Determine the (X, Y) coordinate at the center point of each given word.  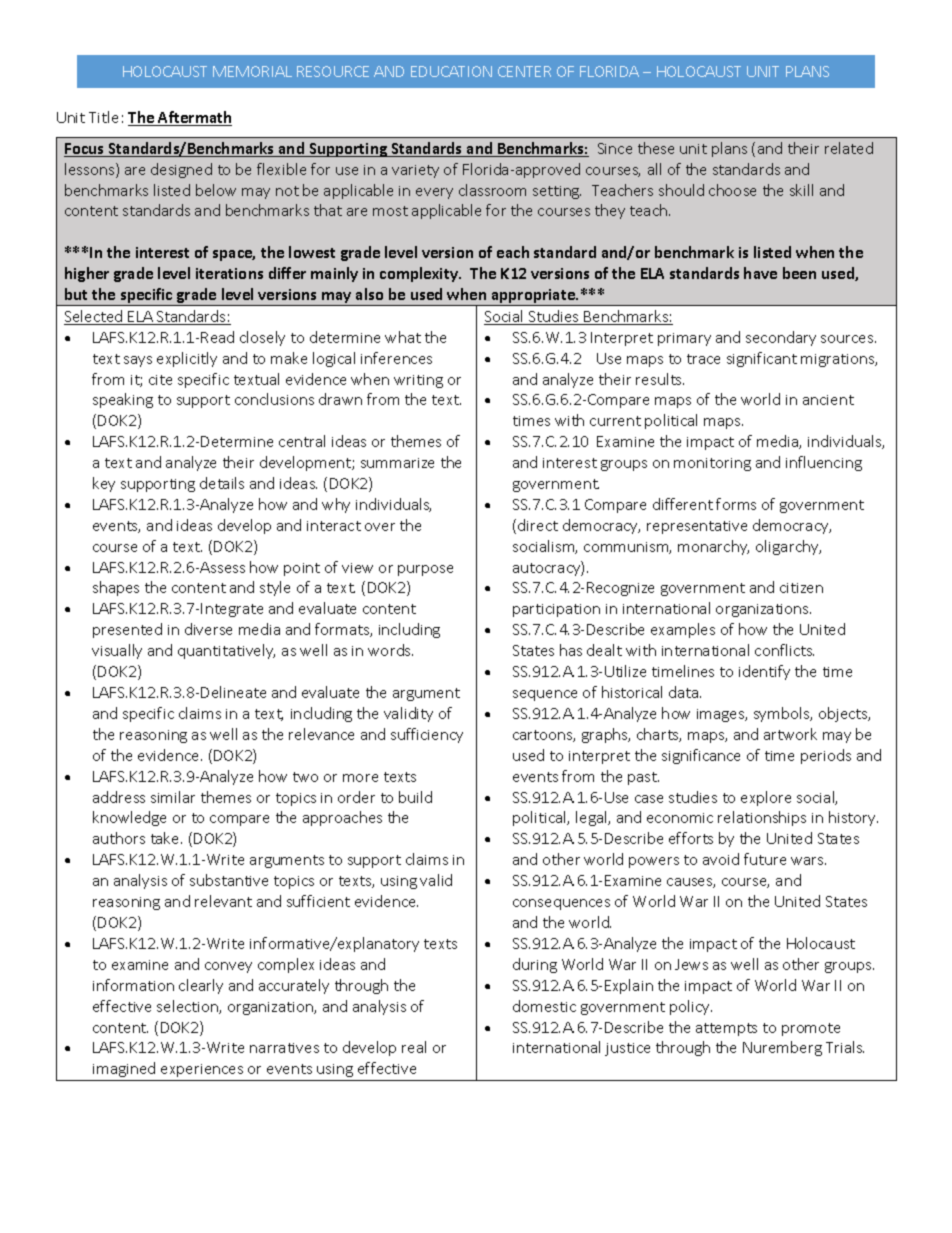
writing (418, 381)
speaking (123, 400)
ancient (828, 400)
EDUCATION (451, 71)
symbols (783, 714)
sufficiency (427, 735)
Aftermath (194, 118)
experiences (202, 1070)
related (849, 148)
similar (173, 797)
